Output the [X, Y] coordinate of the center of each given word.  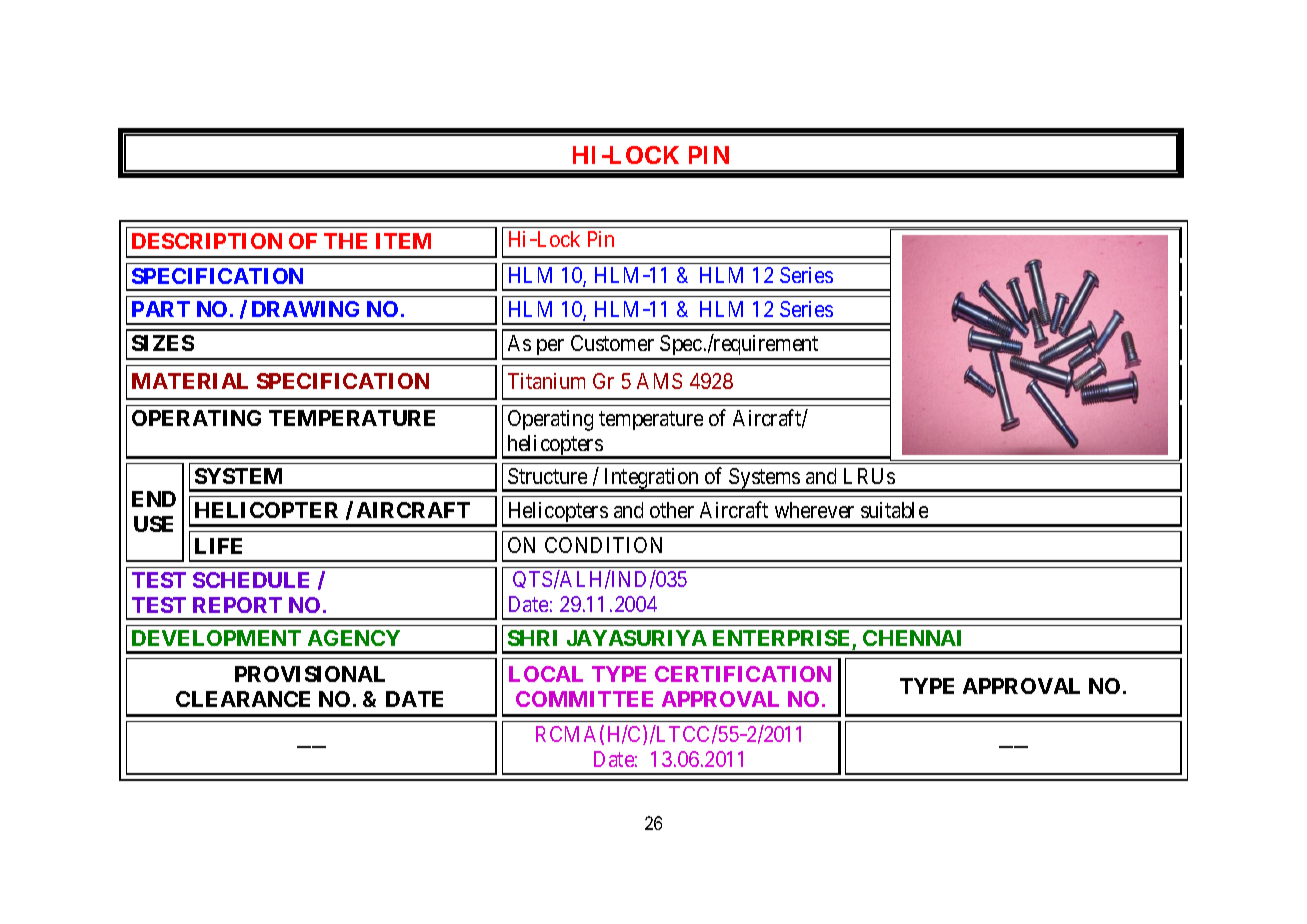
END [154, 499]
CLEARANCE [243, 699]
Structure [547, 476]
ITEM [403, 241]
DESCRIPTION [207, 241]
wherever [814, 510]
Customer [612, 343]
